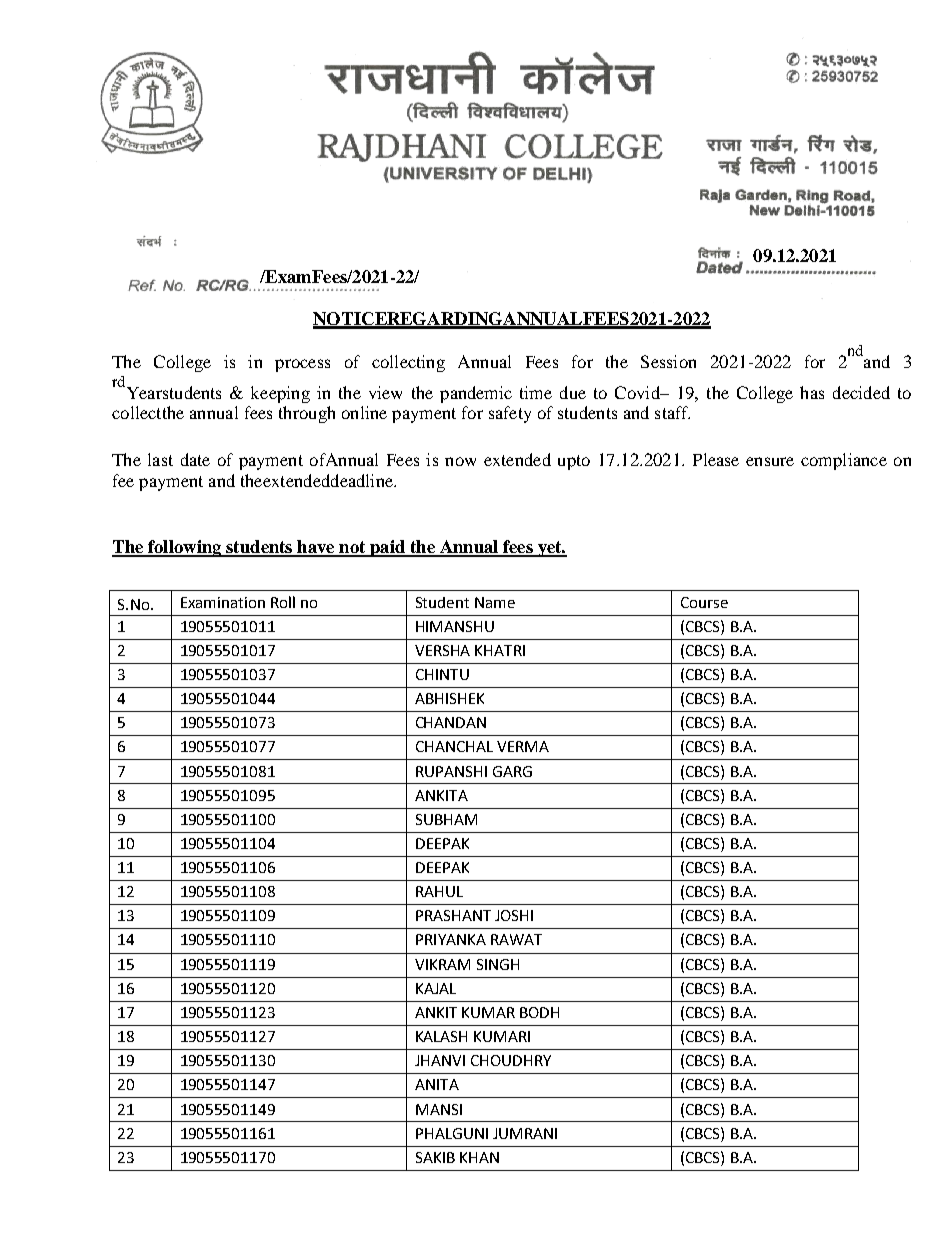 This screenshot has height=1233, width=952. What do you see at coordinates (500, 650) in the screenshot?
I see `KHATRI` at bounding box center [500, 650].
